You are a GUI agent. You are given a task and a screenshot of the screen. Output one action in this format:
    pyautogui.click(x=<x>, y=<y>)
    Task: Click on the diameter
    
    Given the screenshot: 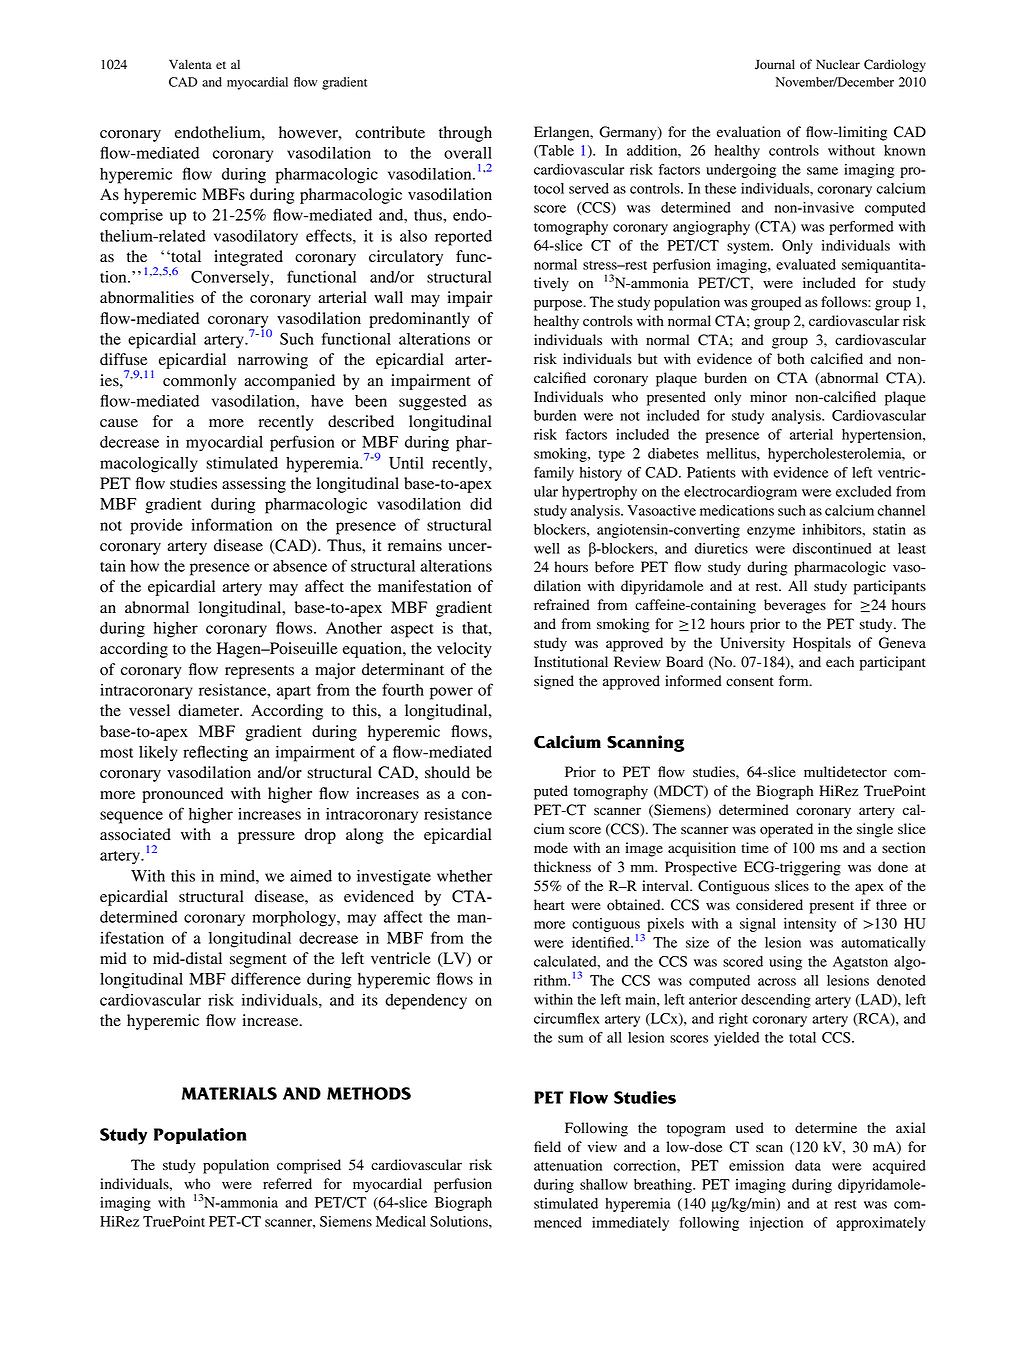 What is the action you would take?
    pyautogui.click(x=209, y=710)
